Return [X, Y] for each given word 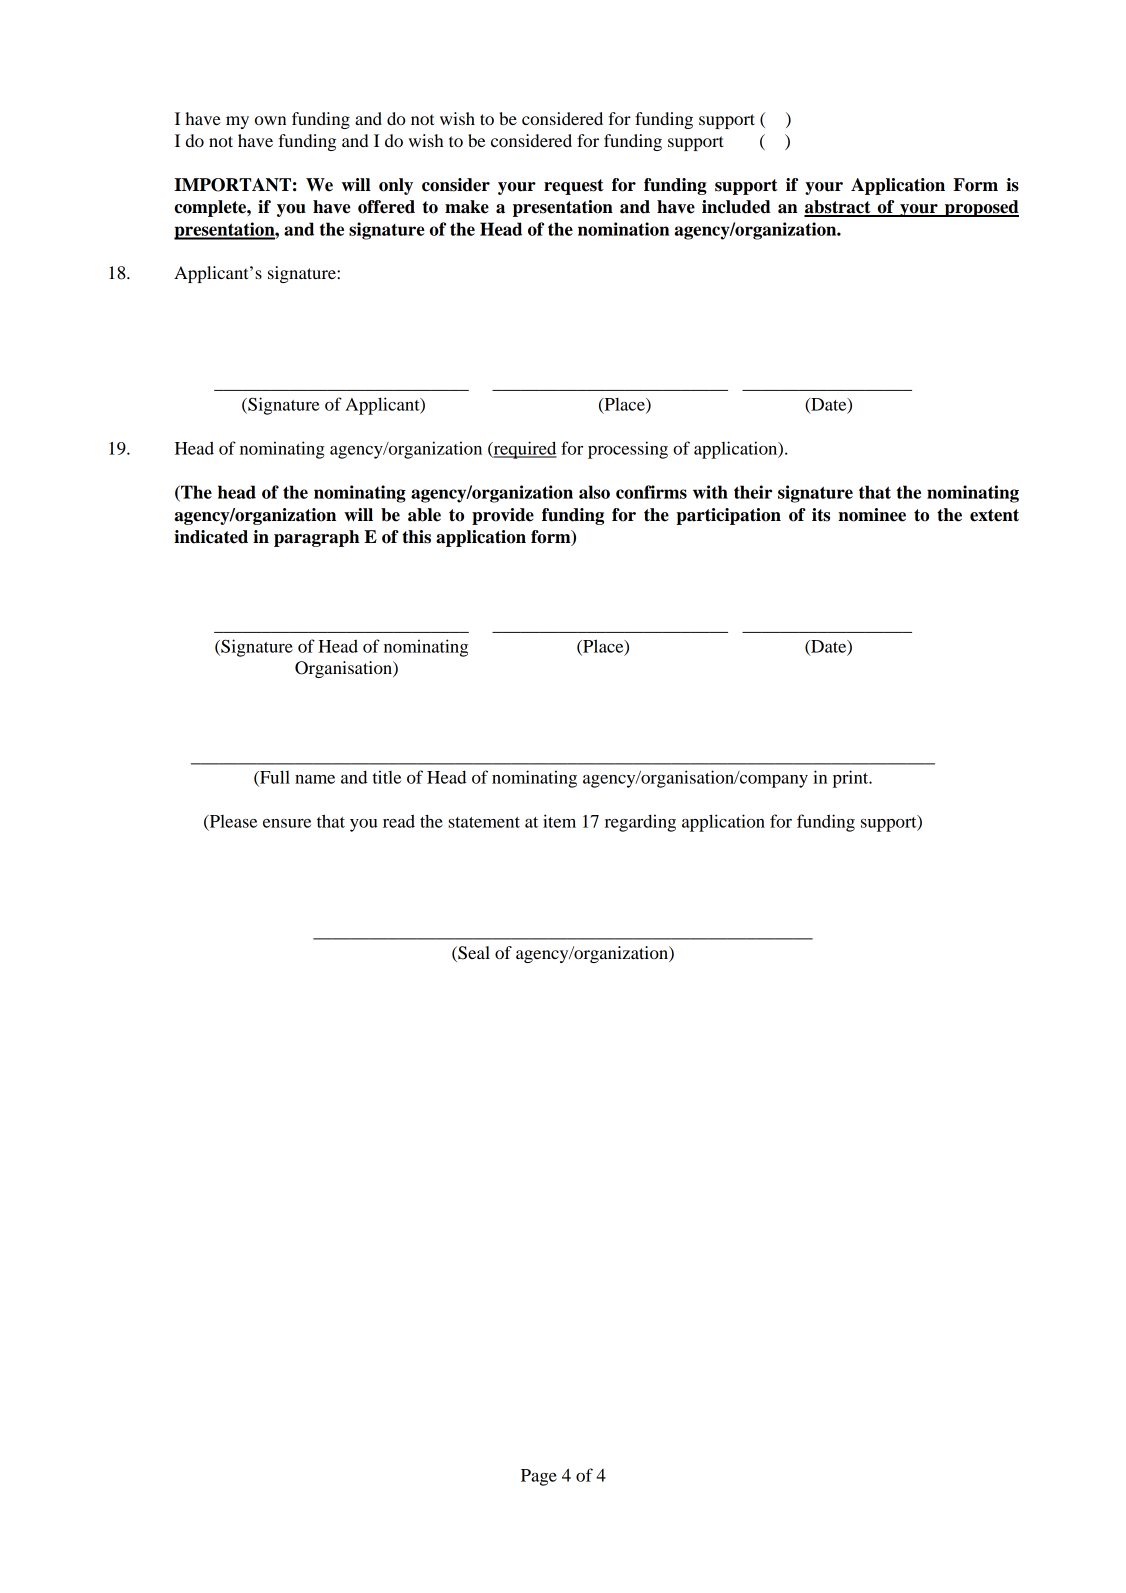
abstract [838, 208]
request [574, 187]
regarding [640, 823]
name [315, 779]
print [852, 779]
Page [539, 1477]
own [270, 120]
